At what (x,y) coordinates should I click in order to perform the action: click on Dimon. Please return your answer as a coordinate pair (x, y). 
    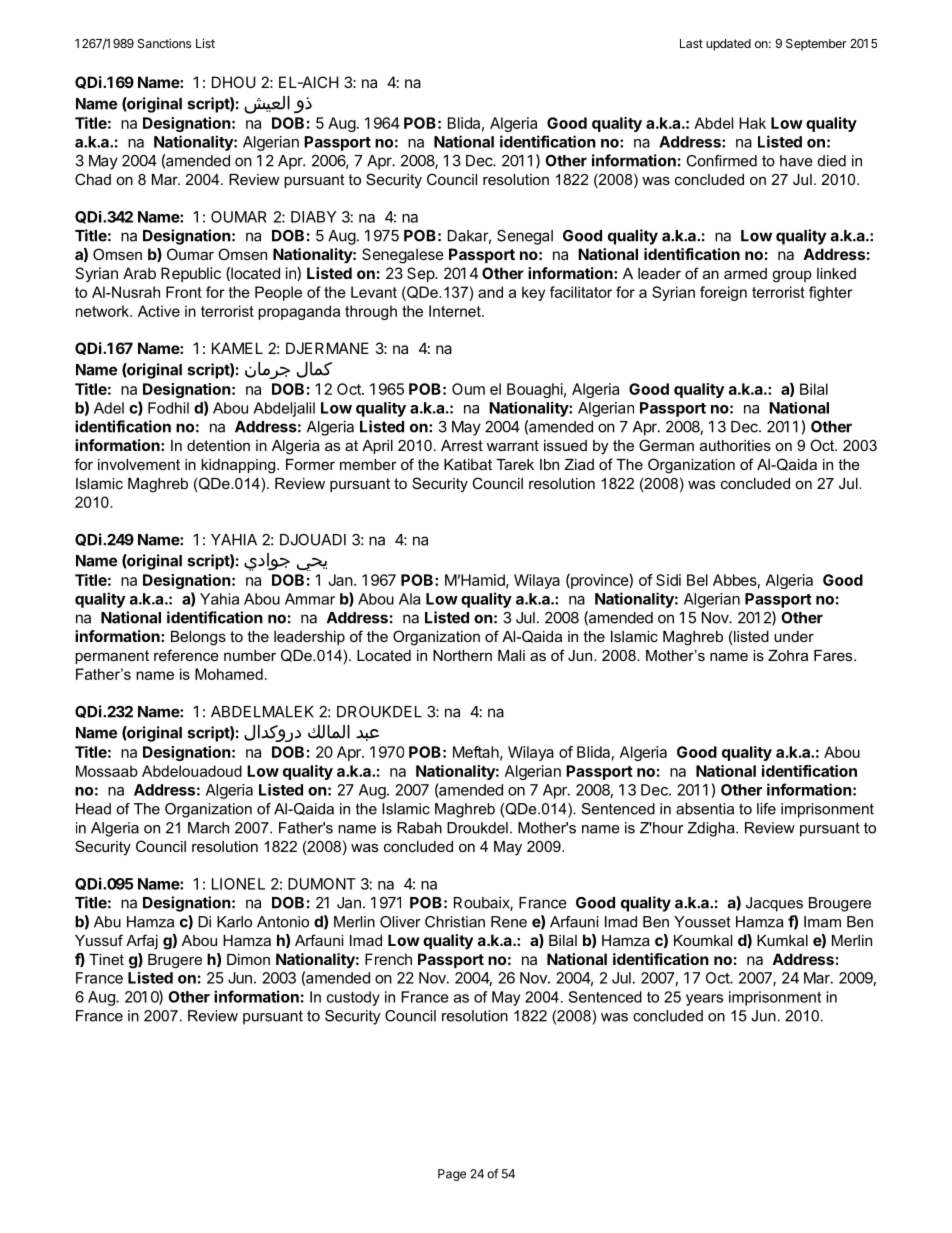
    Looking at the image, I should click on (248, 959).
